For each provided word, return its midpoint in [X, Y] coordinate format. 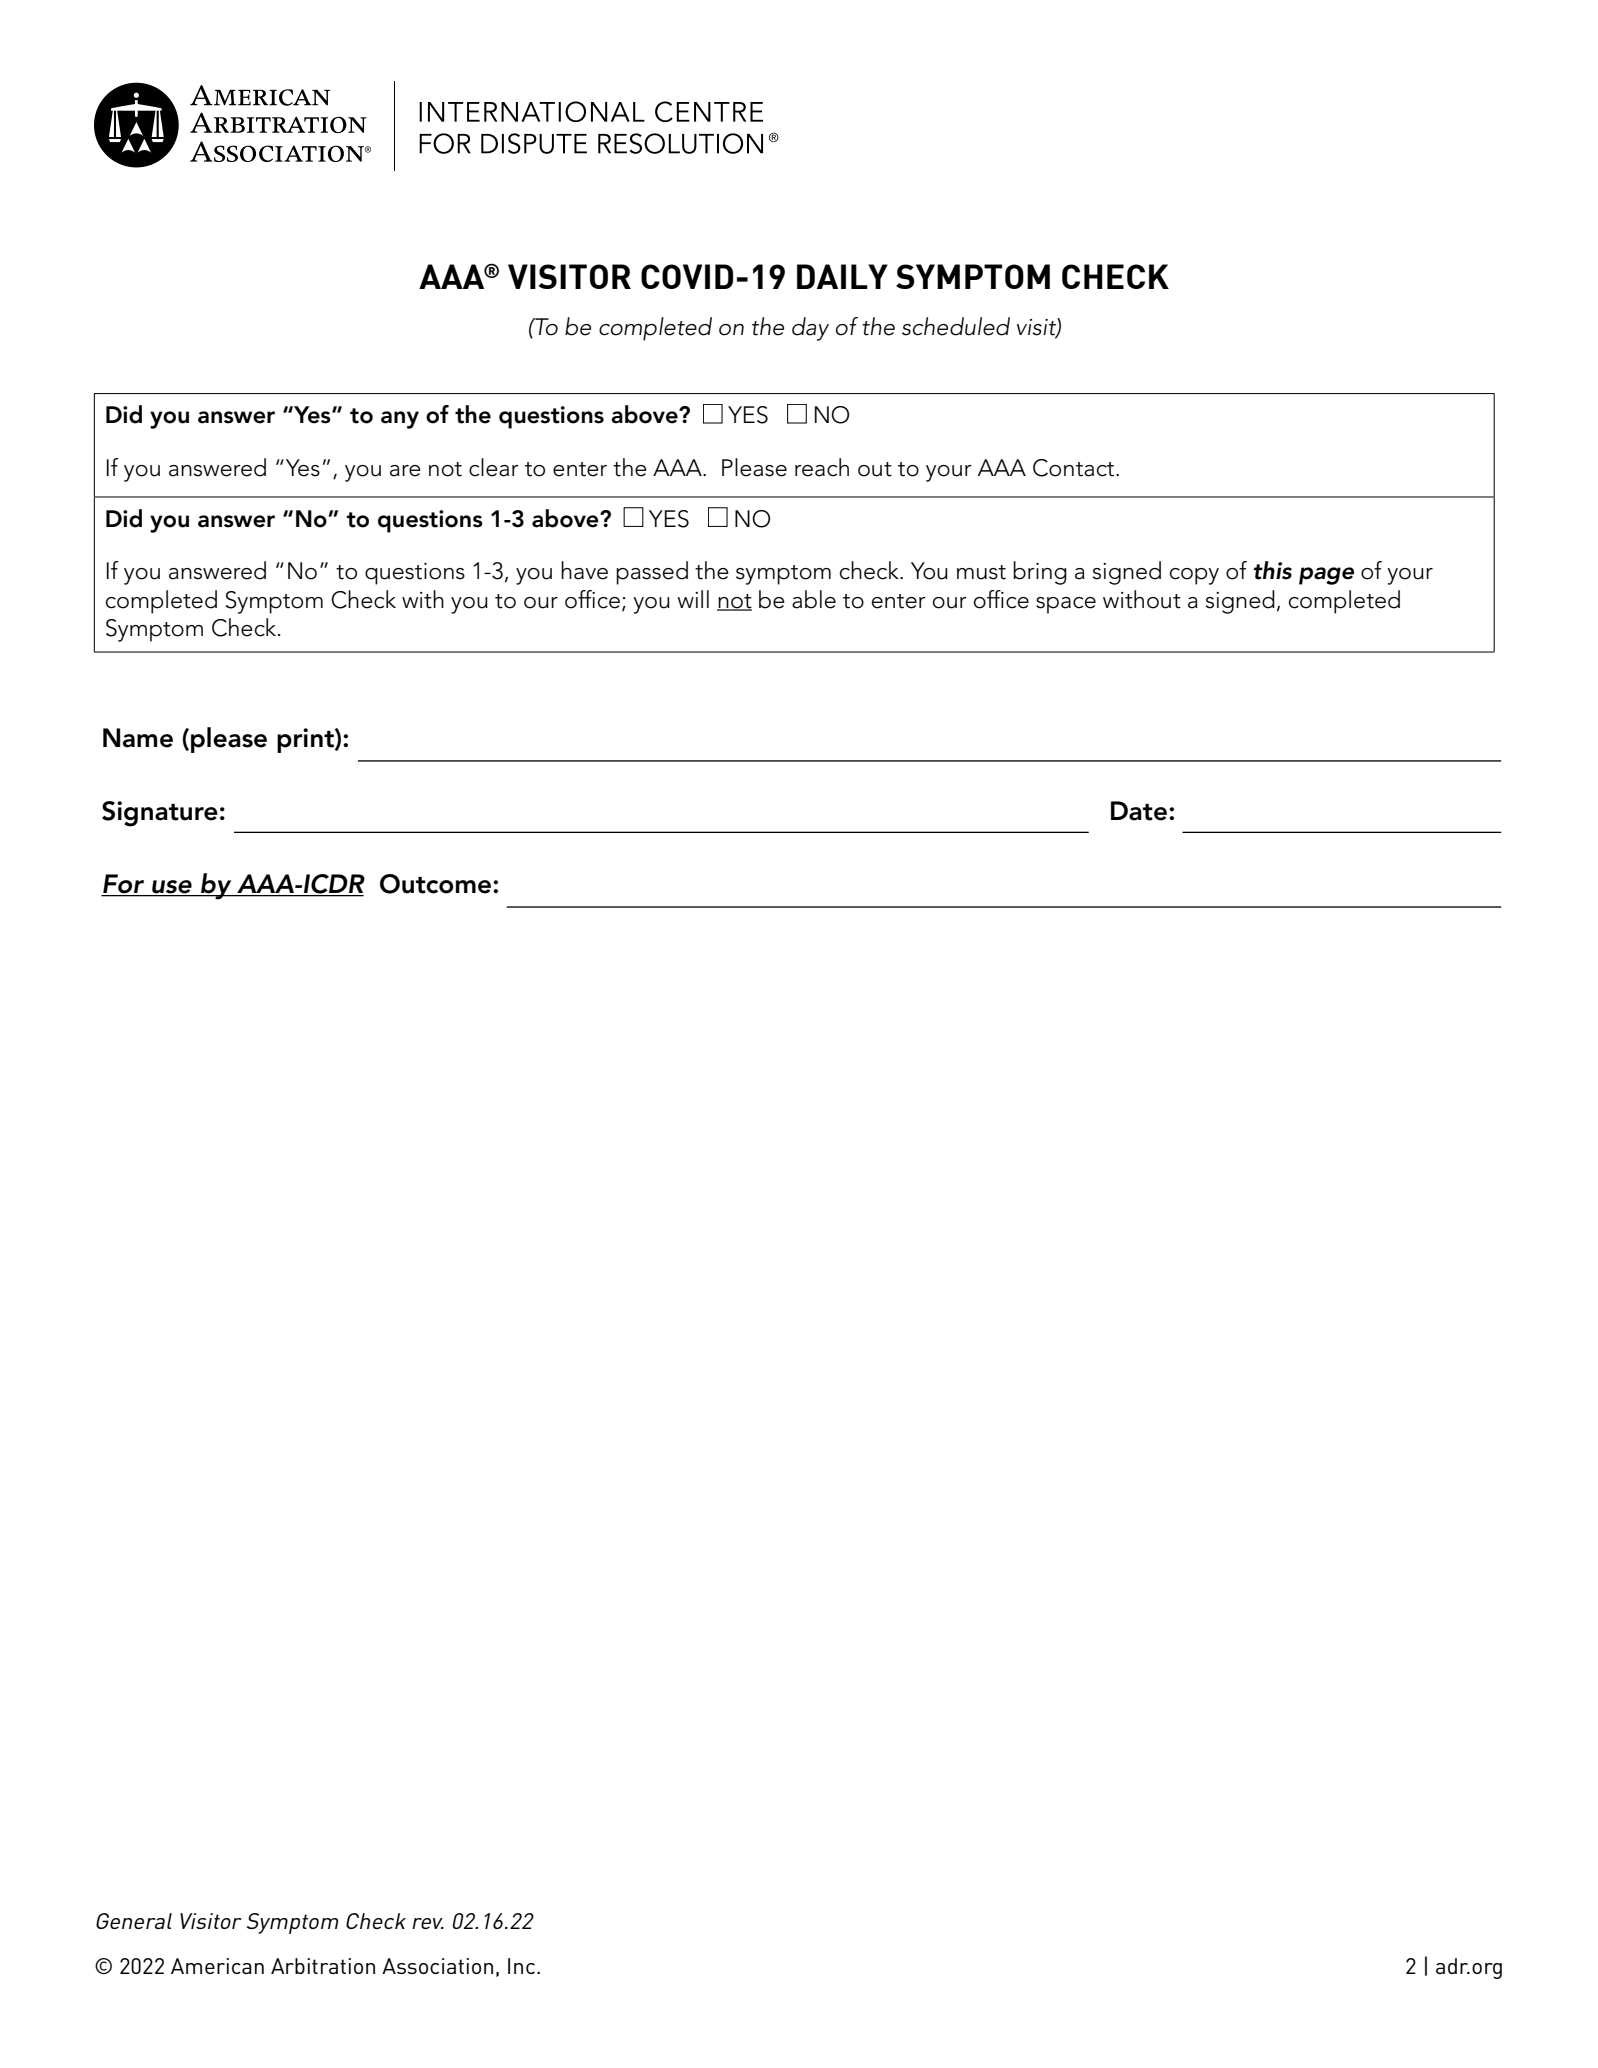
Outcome [435, 884]
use [172, 888]
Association [437, 1966]
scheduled [956, 326]
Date [1139, 811]
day [810, 329]
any [400, 420]
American [217, 1966]
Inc [521, 1966]
